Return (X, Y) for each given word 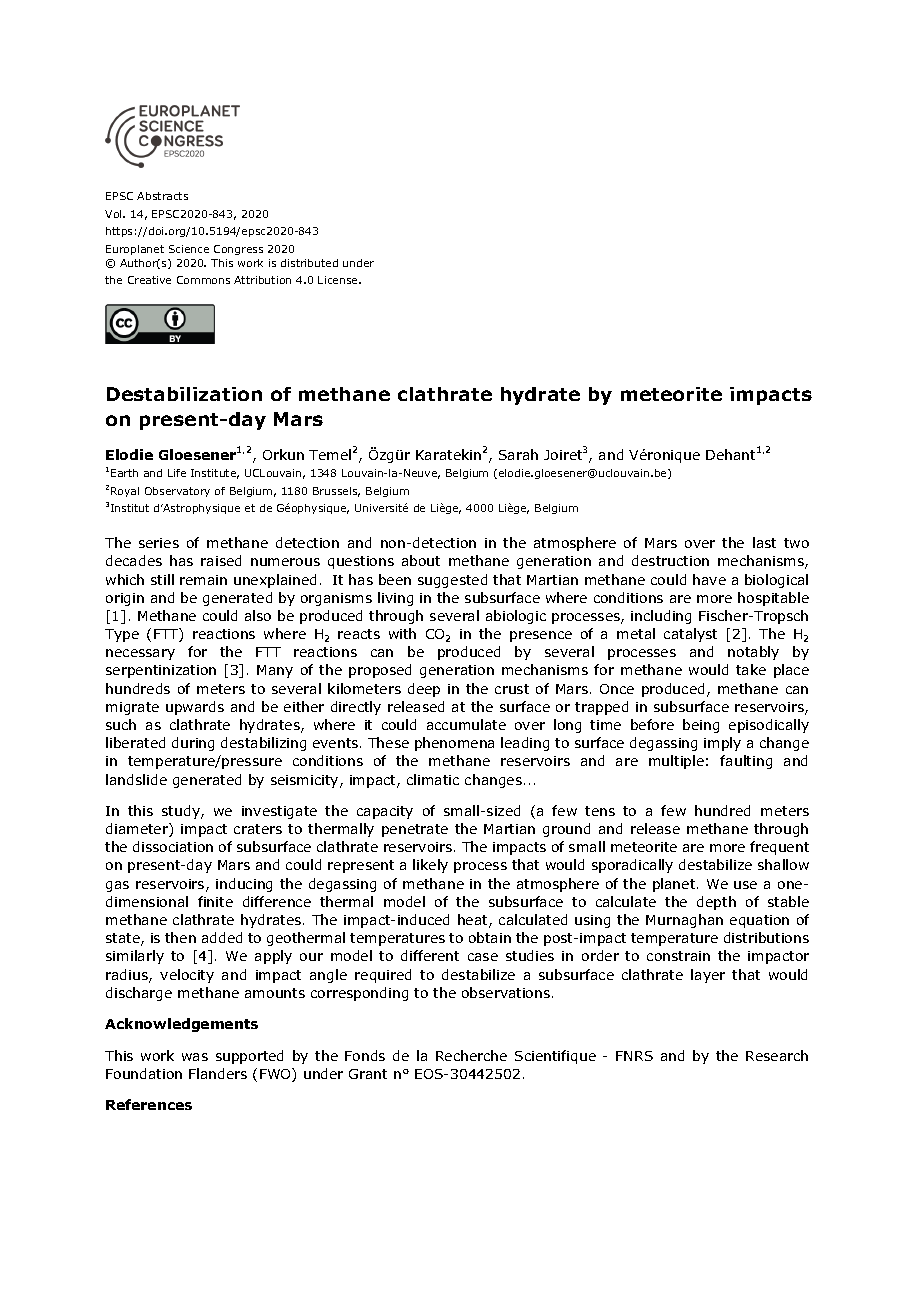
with (402, 633)
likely (430, 866)
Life (177, 473)
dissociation (173, 846)
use (745, 885)
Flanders (218, 1073)
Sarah (518, 454)
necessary (140, 654)
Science (189, 249)
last (764, 542)
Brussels (336, 492)
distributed (309, 263)
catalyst (690, 635)
